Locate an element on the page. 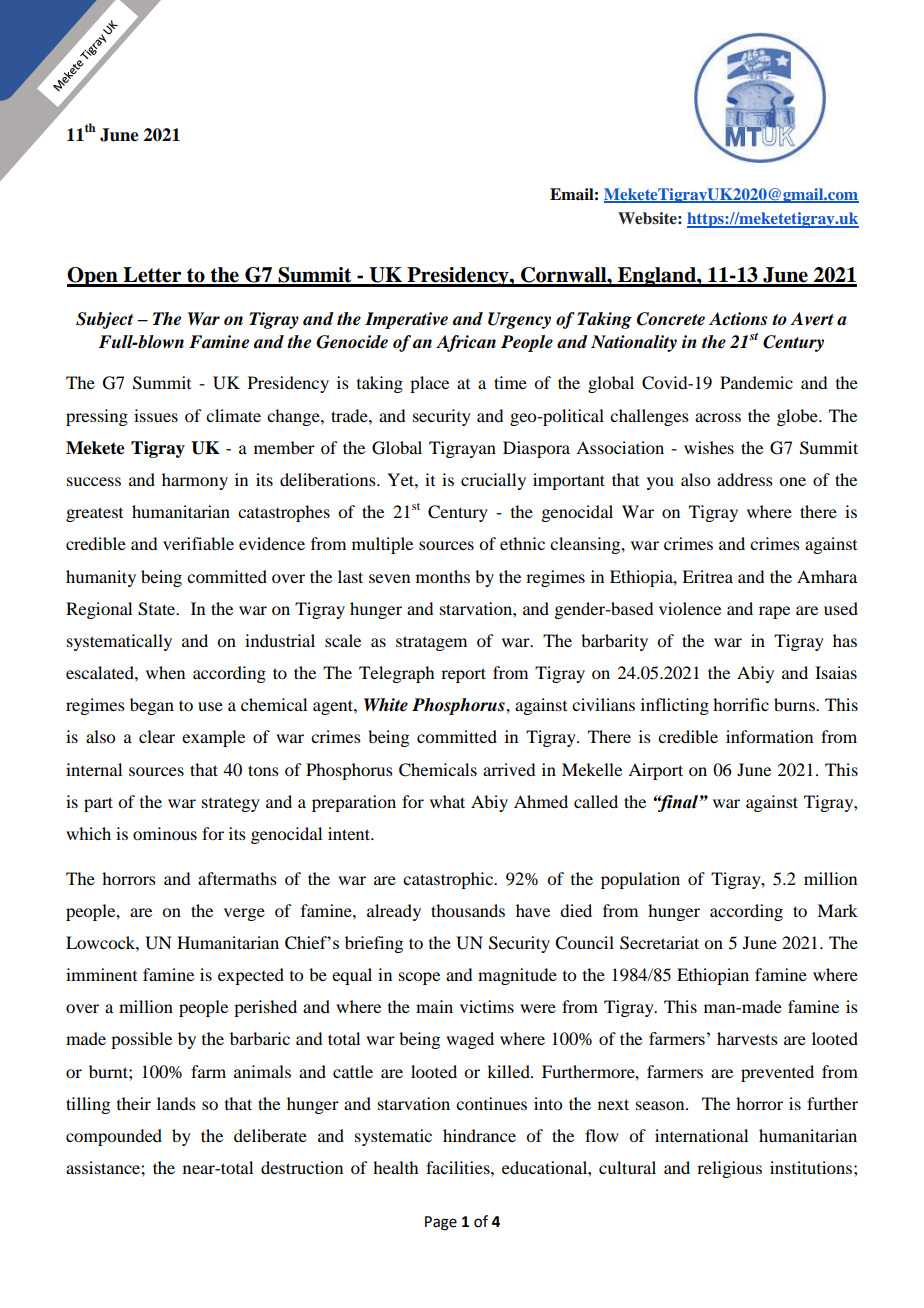 Image resolution: width=924 pixels, height=1308 pixels. compounded is located at coordinates (114, 1137).
